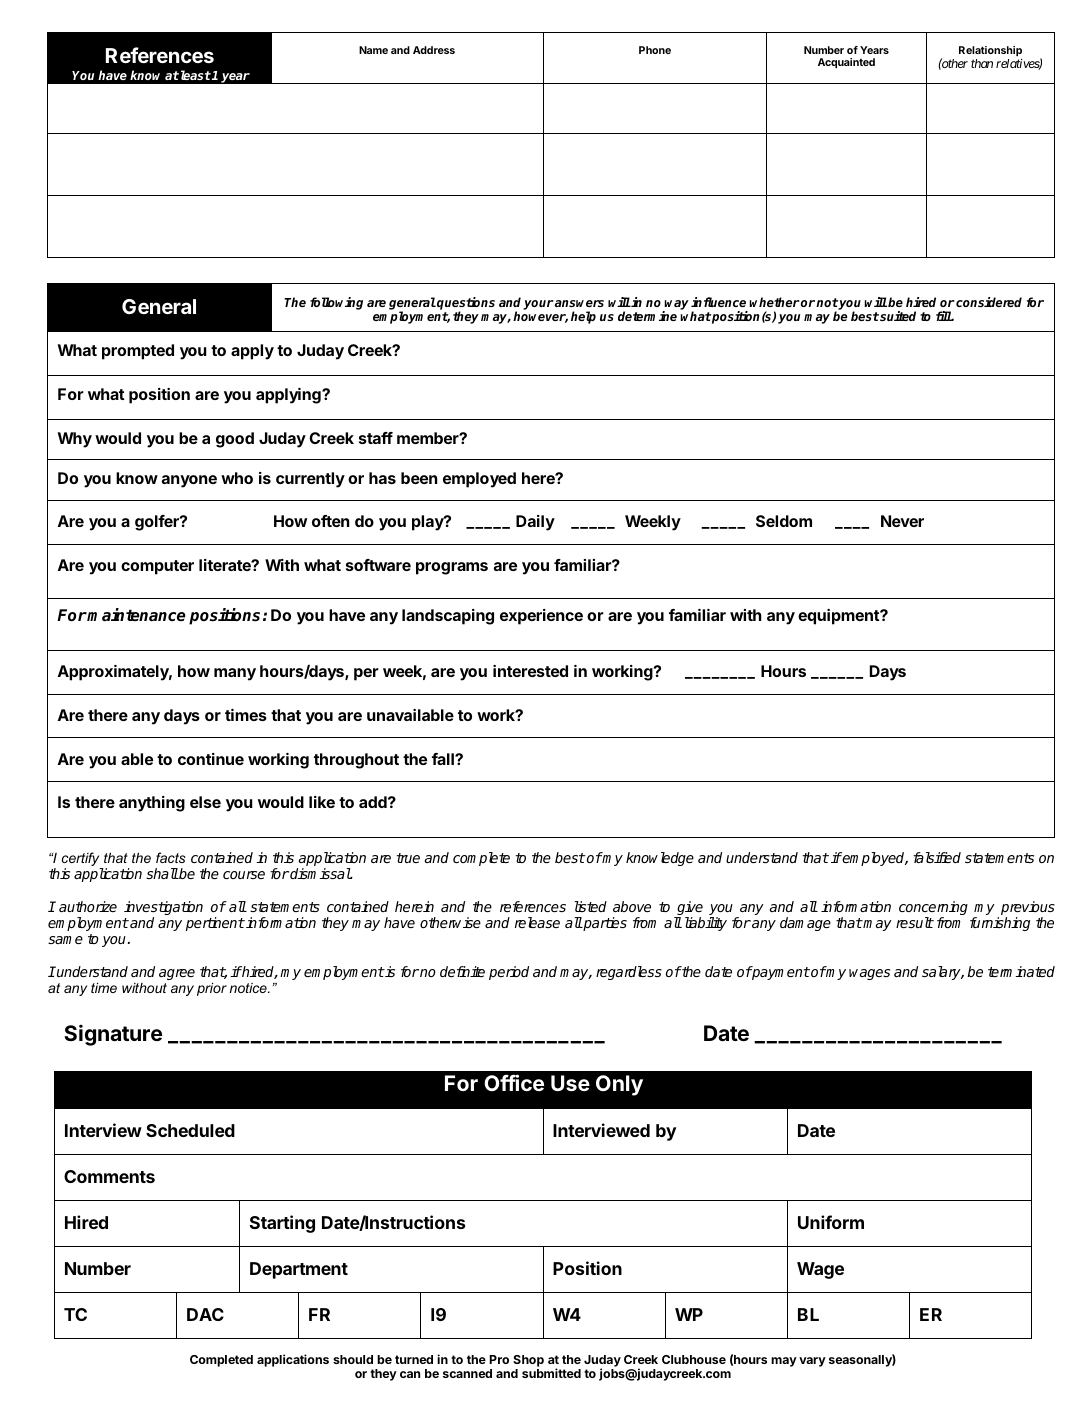 The image size is (1086, 1406). What do you see at coordinates (211, 759) in the screenshot?
I see `continue` at bounding box center [211, 759].
